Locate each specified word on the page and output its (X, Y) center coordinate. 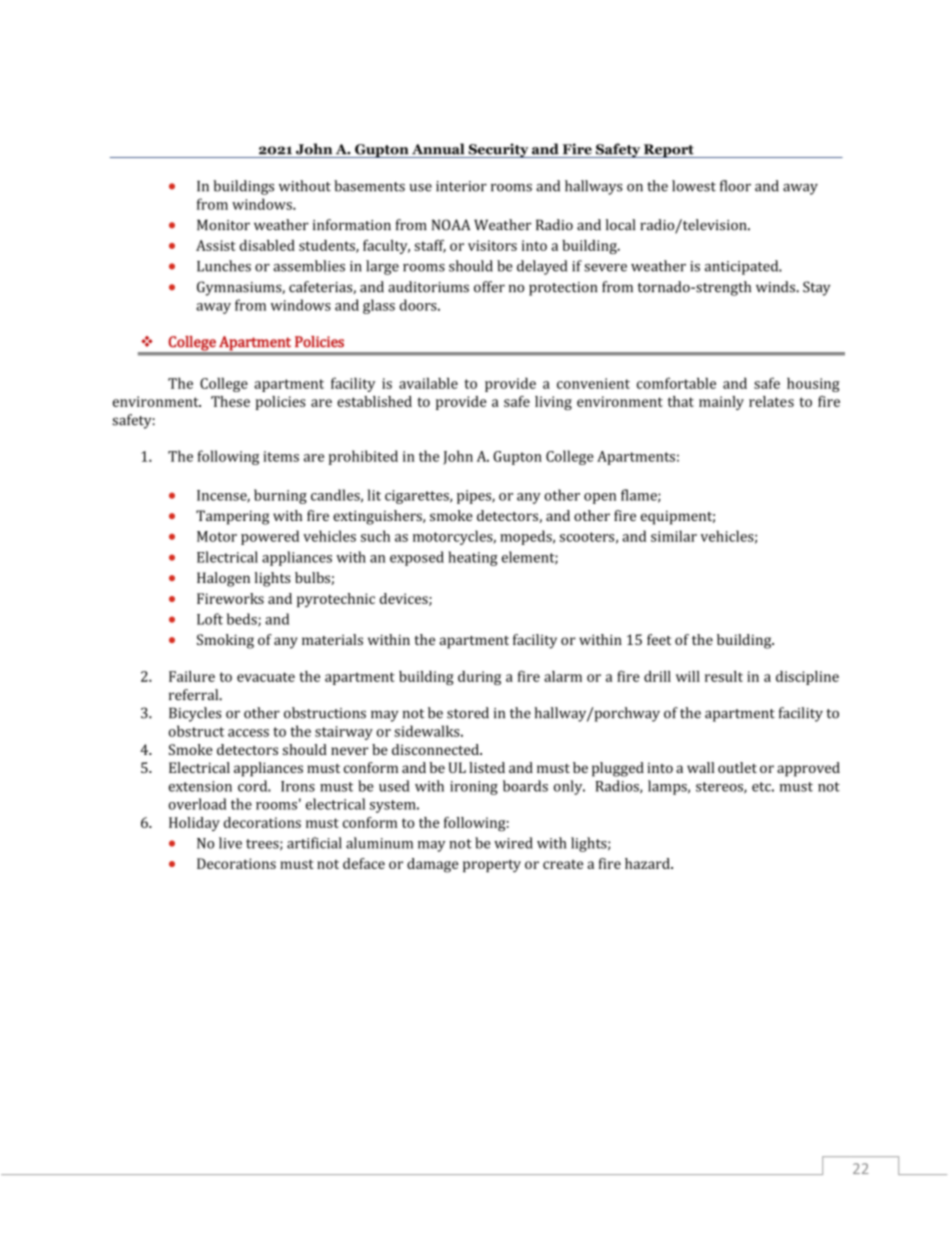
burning (280, 496)
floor (735, 186)
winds (776, 287)
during (479, 678)
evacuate (266, 677)
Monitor (223, 225)
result (724, 676)
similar (674, 536)
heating (473, 558)
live (230, 843)
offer (489, 287)
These (230, 401)
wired (513, 843)
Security (498, 150)
